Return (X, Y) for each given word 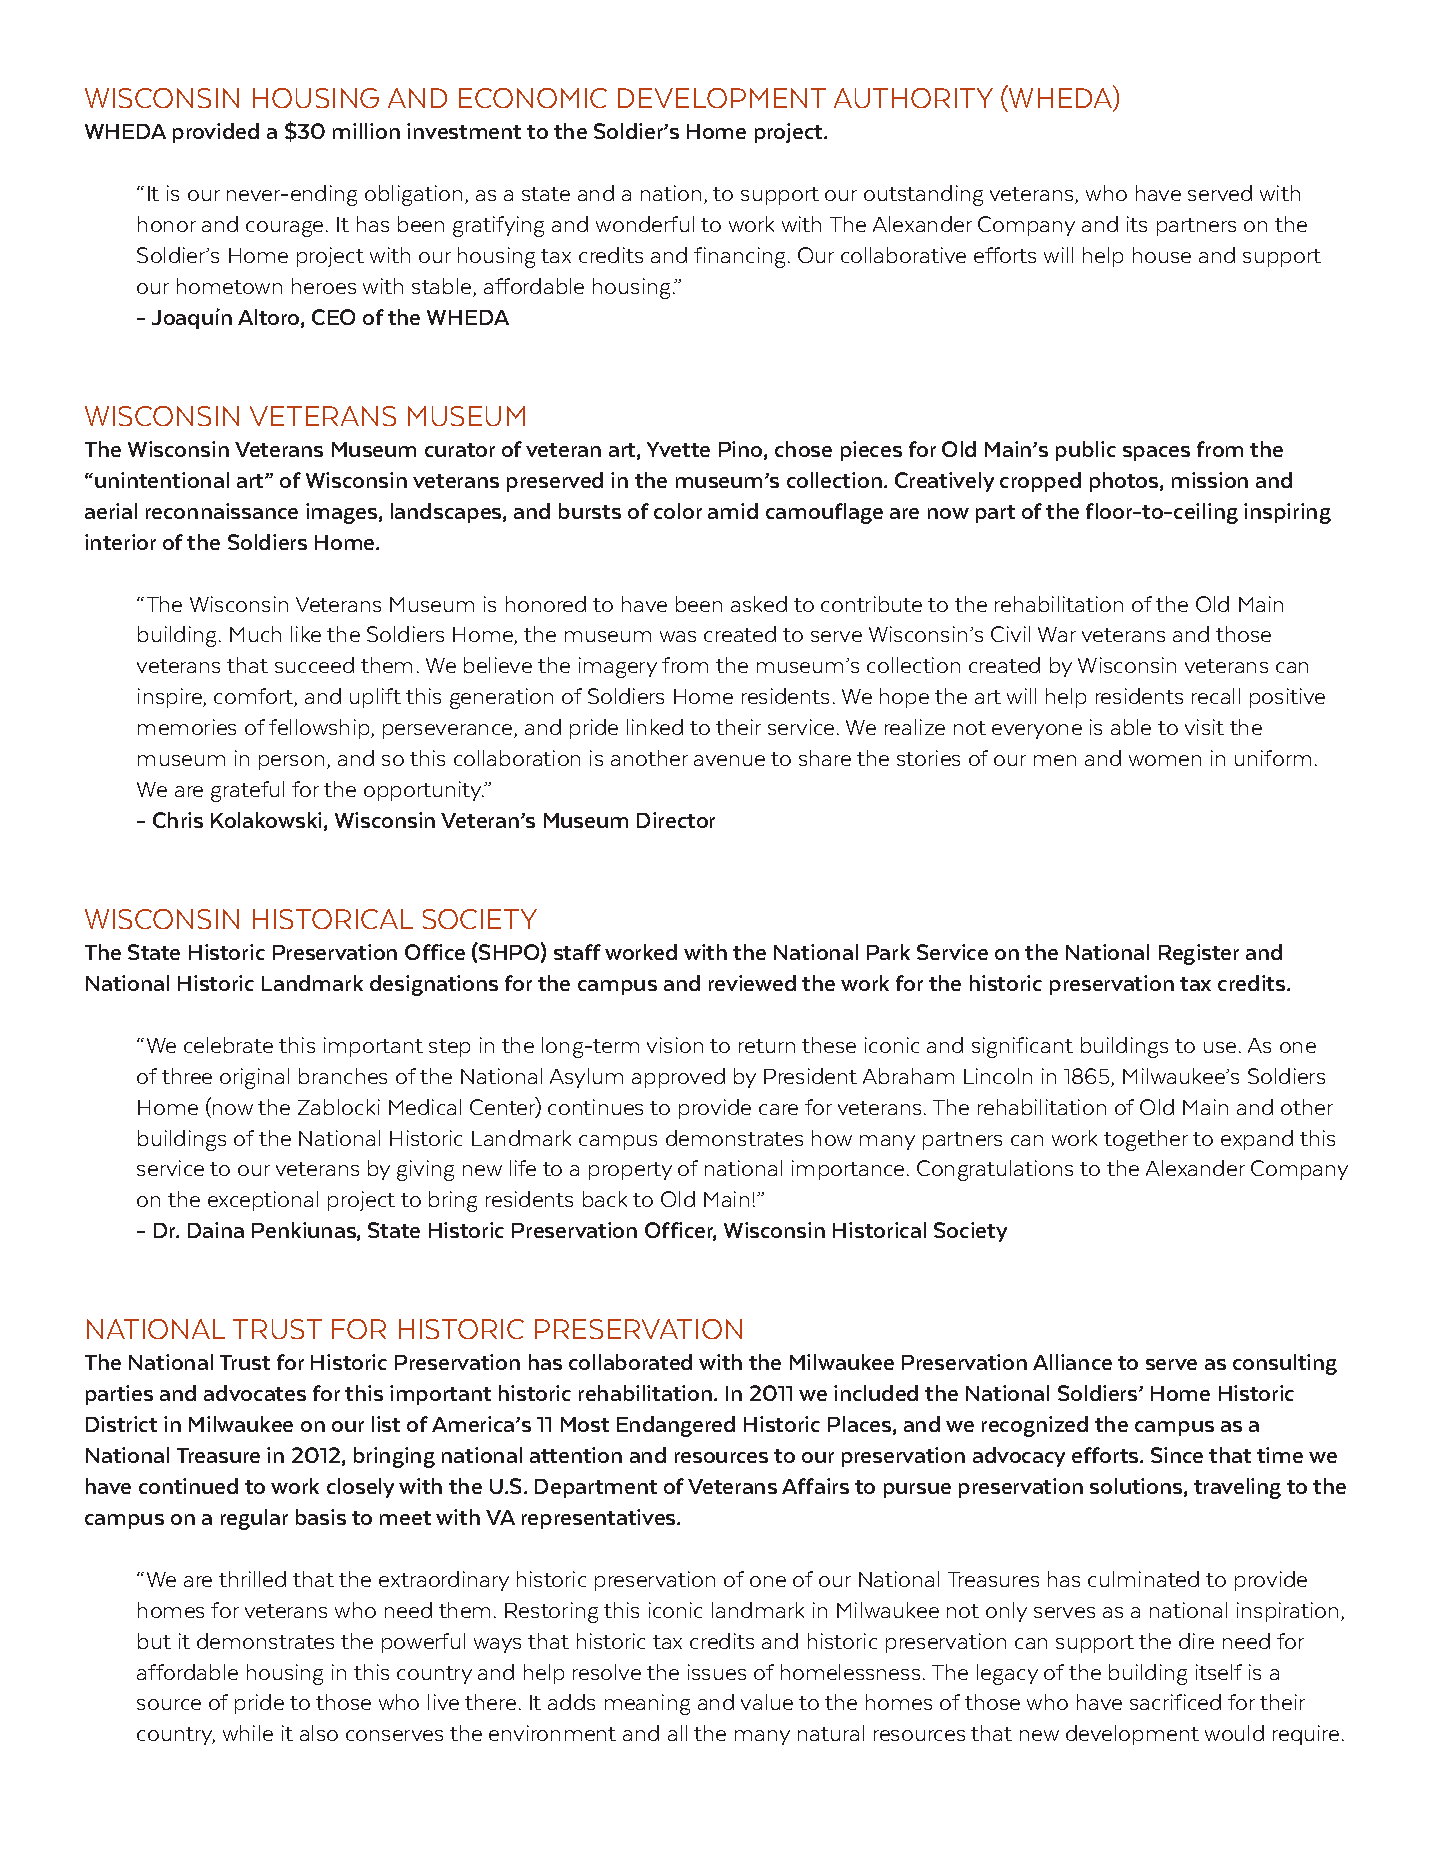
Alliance (1072, 1362)
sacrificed (1175, 1702)
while (248, 1733)
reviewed (752, 983)
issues (717, 1672)
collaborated (630, 1362)
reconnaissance (222, 511)
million (366, 131)
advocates (255, 1393)
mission (1210, 480)
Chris (178, 820)
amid (733, 511)
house (1162, 255)
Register (1199, 954)
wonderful (645, 224)
